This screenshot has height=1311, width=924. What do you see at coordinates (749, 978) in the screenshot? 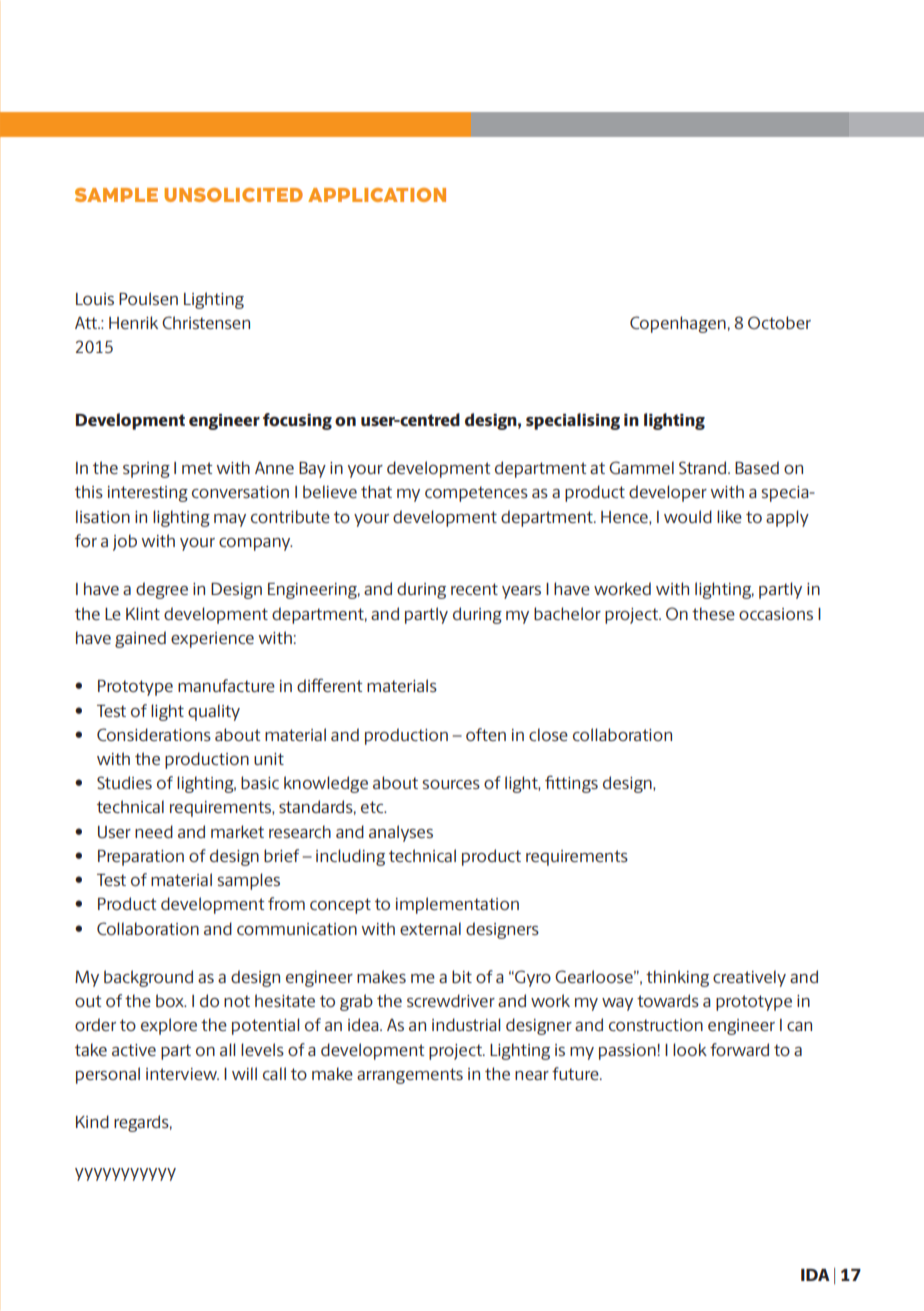
I see `creatively` at bounding box center [749, 978].
